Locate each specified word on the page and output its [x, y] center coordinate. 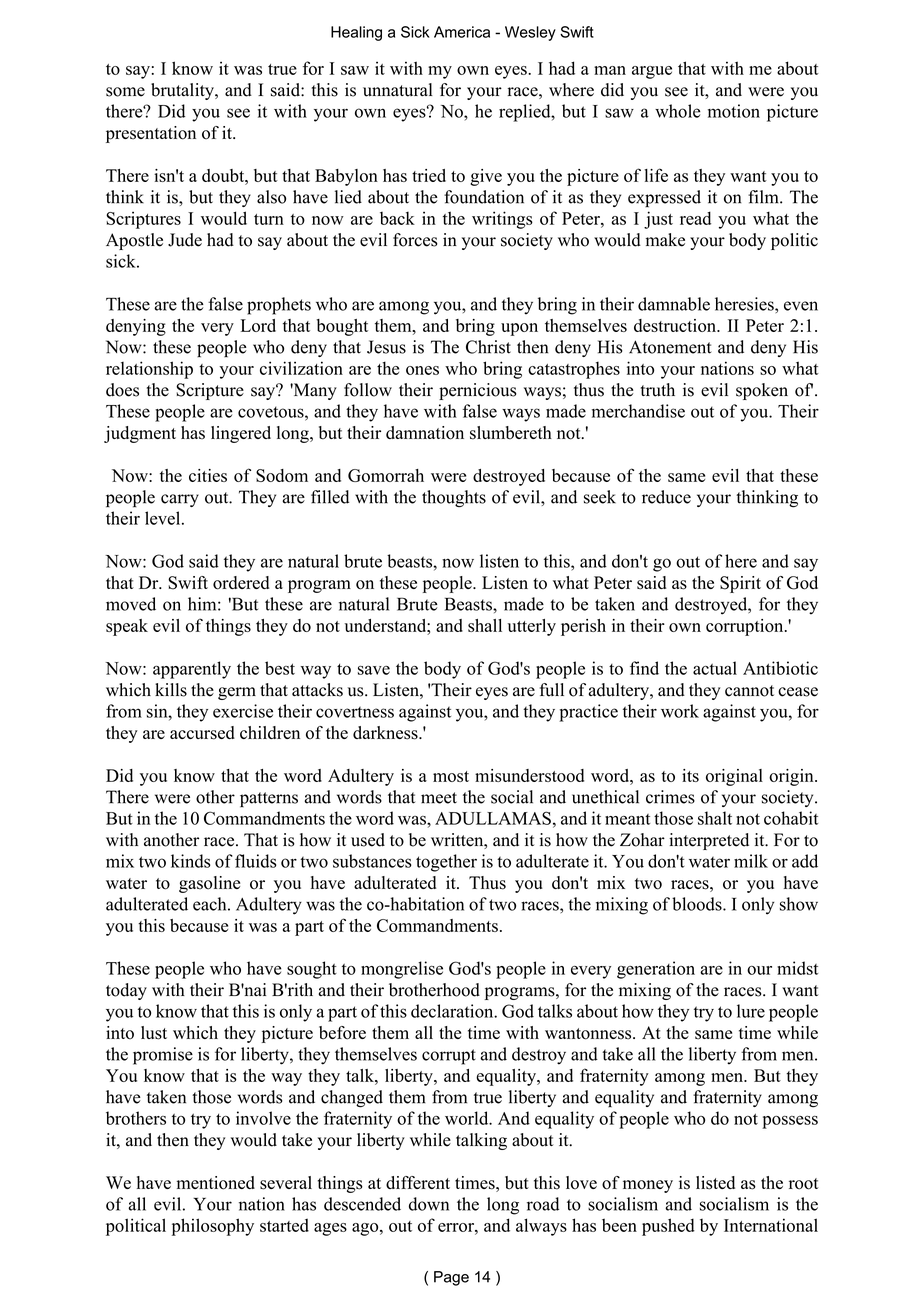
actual [715, 668]
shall [485, 625]
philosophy [213, 1227]
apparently [192, 670]
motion [734, 111]
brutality [183, 91]
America [462, 32]
